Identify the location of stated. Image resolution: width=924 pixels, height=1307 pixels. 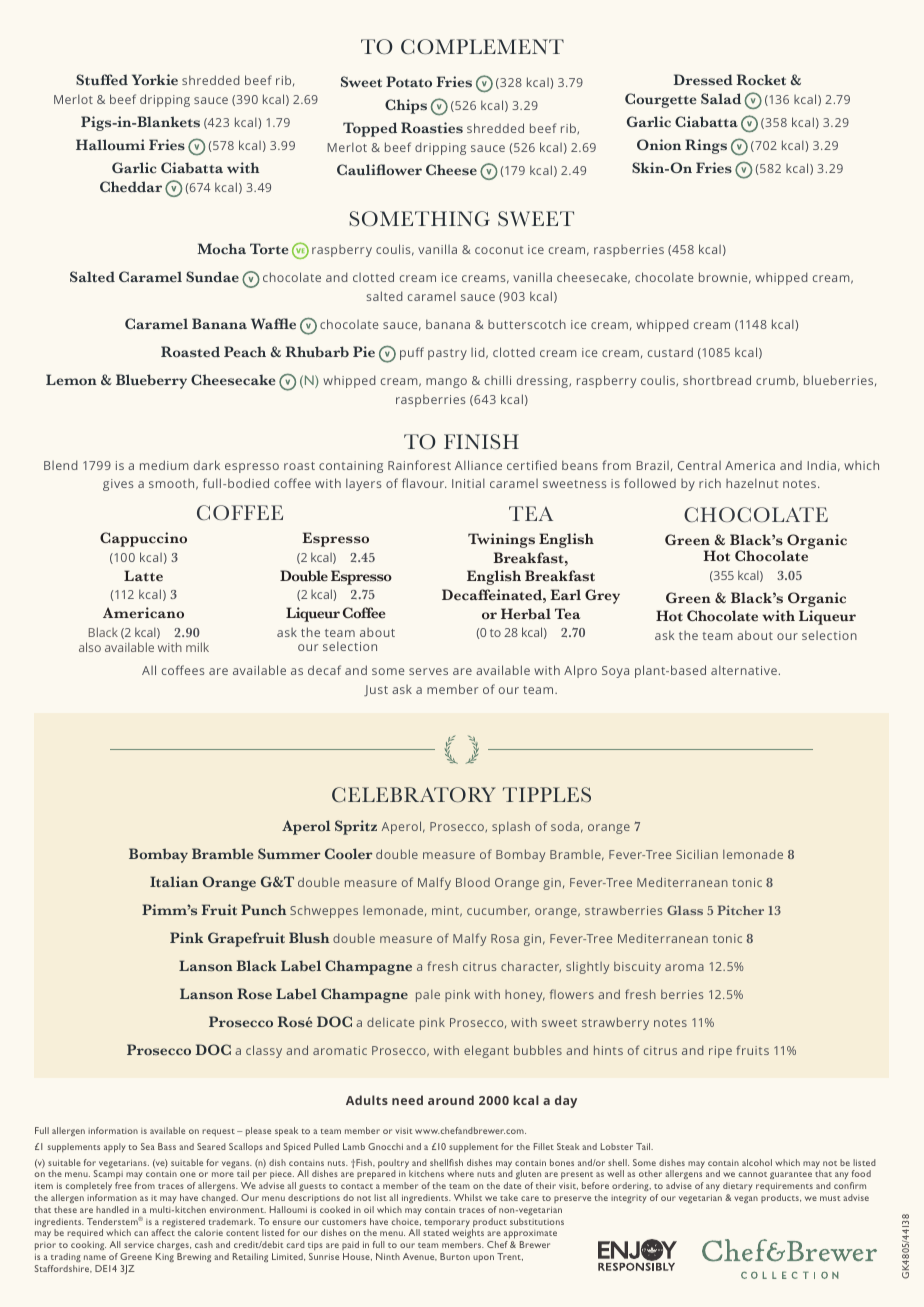
(436, 1232).
